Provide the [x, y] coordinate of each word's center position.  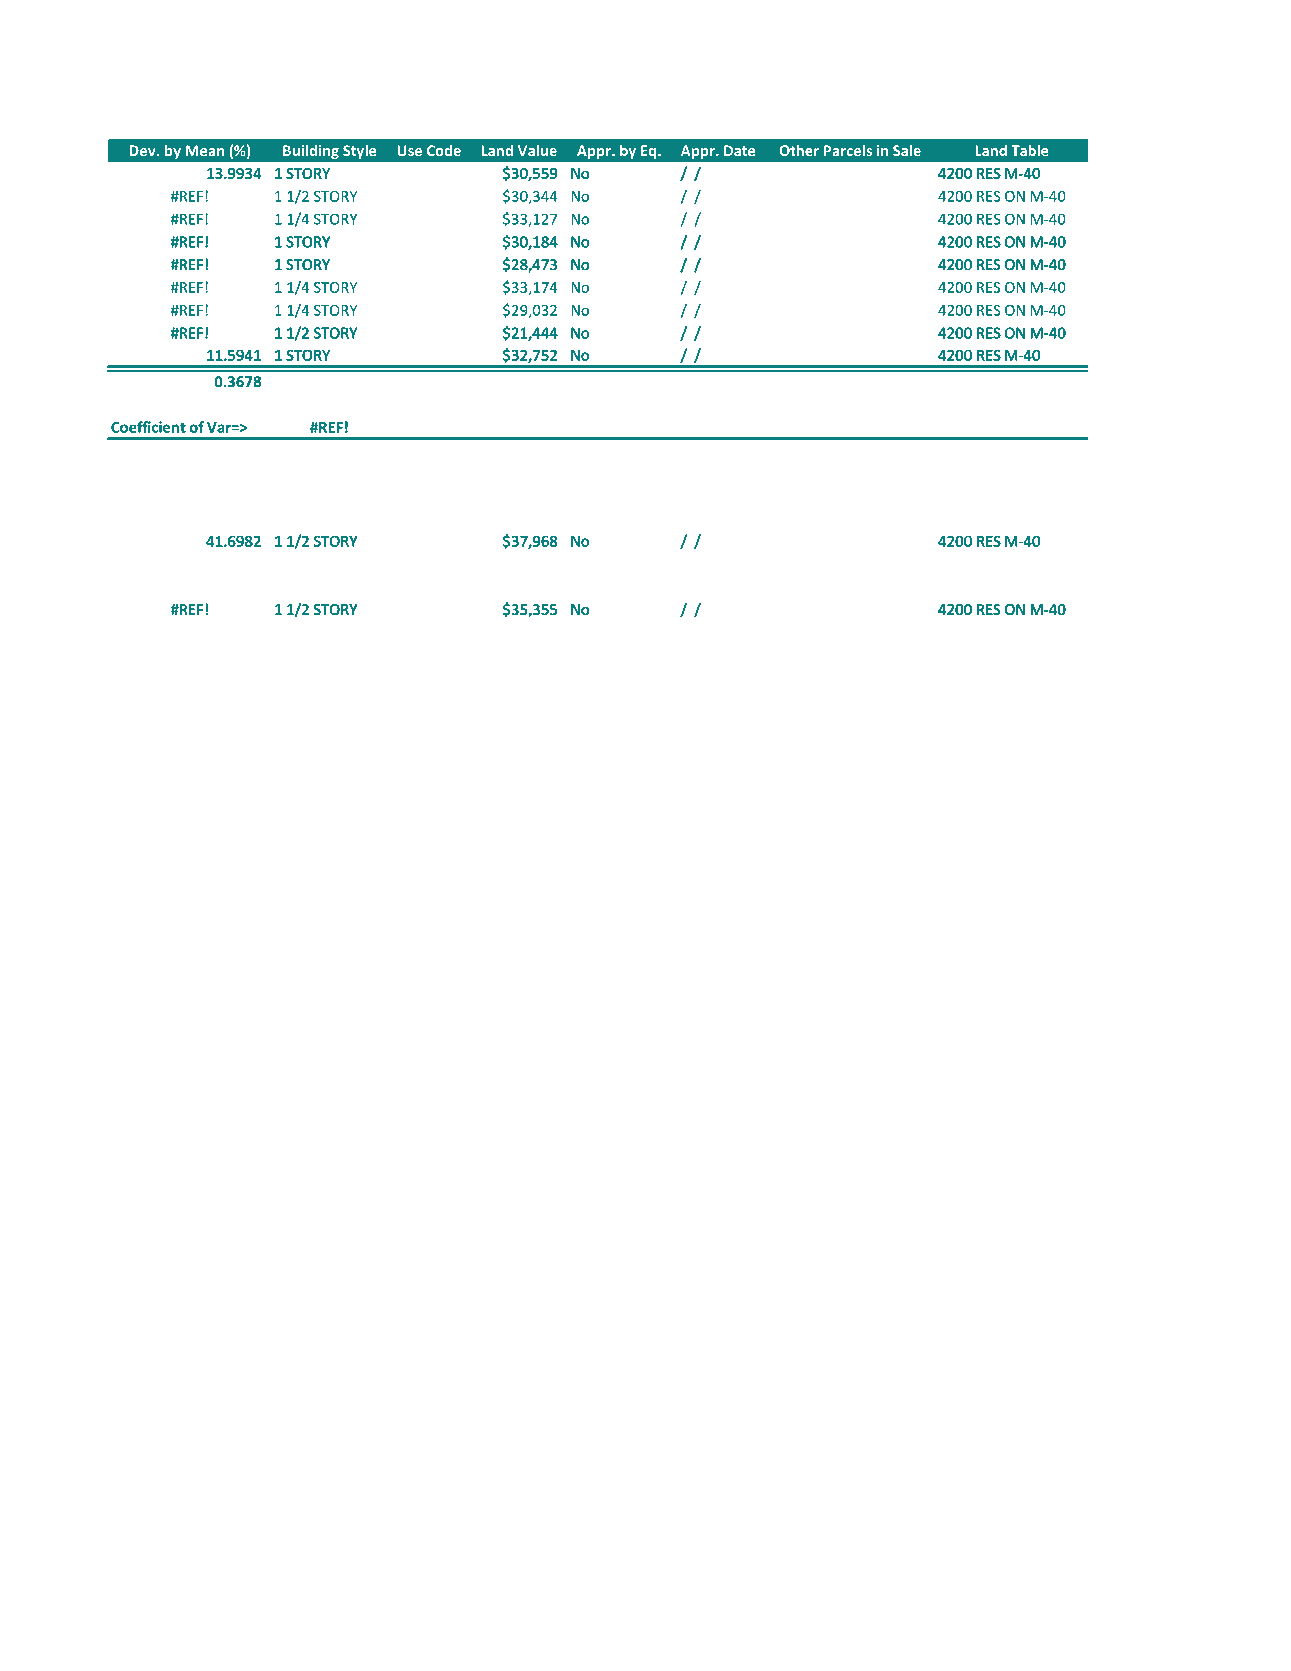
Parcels [848, 150]
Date [739, 150]
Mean [205, 150]
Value [537, 150]
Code [444, 150]
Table [1030, 150]
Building [311, 151]
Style [359, 151]
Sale [907, 150]
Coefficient [148, 427]
